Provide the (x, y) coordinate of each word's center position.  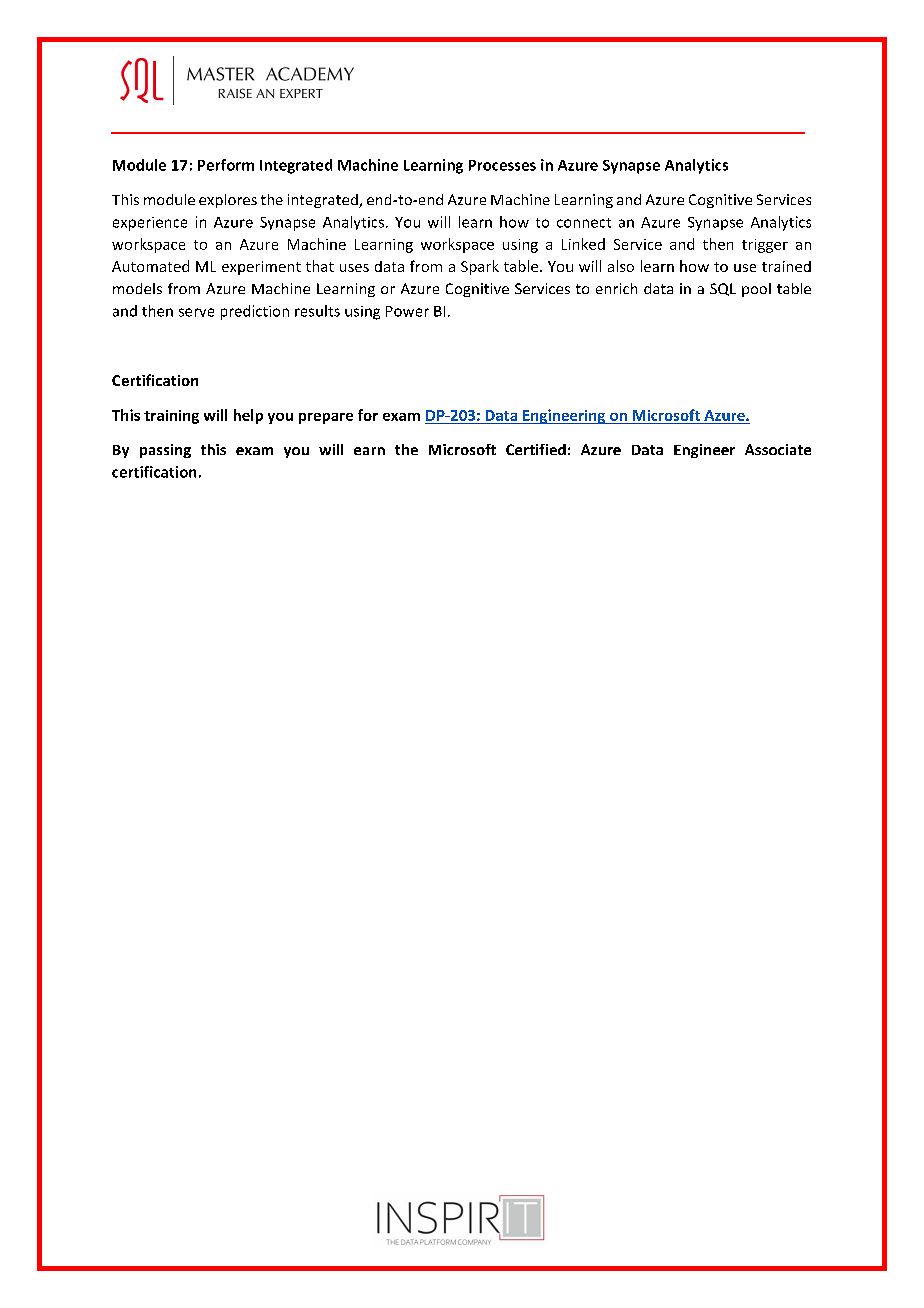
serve (196, 312)
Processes (502, 165)
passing (165, 451)
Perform (226, 165)
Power (407, 311)
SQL (723, 289)
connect (584, 223)
